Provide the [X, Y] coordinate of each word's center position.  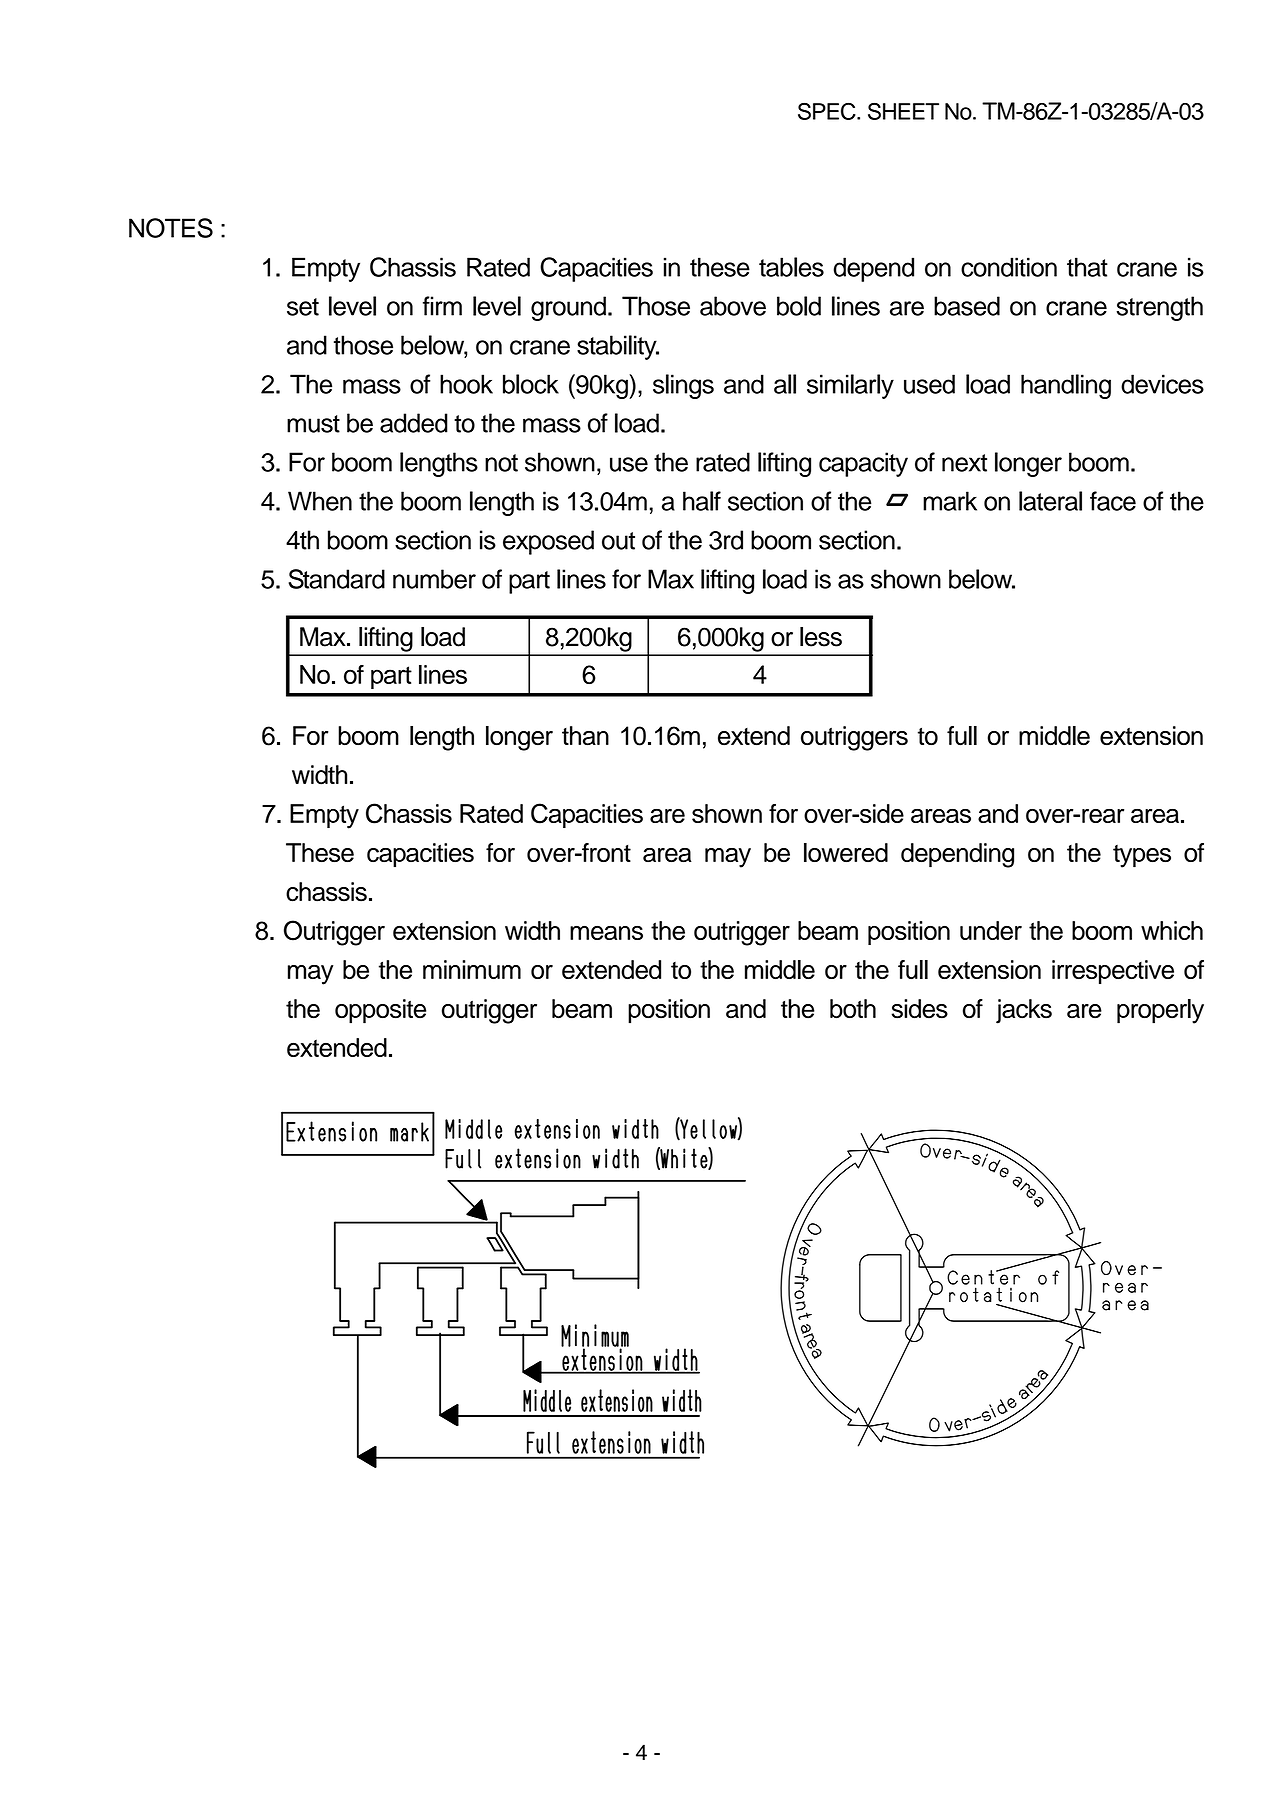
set [303, 307]
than [585, 736]
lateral [1050, 501]
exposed [548, 542]
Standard [337, 579]
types [1142, 856]
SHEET [903, 111]
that [1087, 267]
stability [618, 347]
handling [1066, 386]
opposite [380, 1011]
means [606, 932]
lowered [846, 853]
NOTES [171, 228]
